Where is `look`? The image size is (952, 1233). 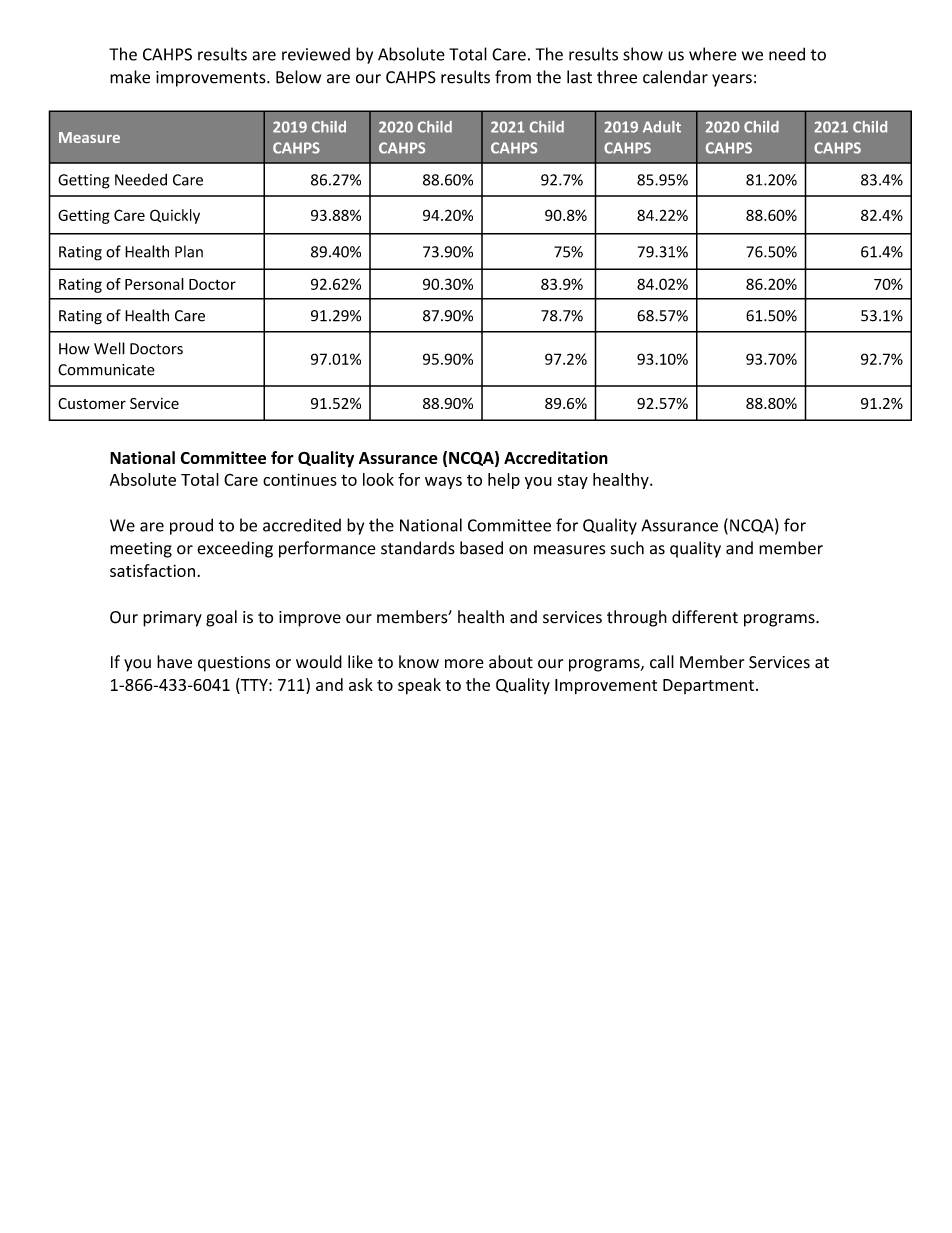
look is located at coordinates (378, 479).
